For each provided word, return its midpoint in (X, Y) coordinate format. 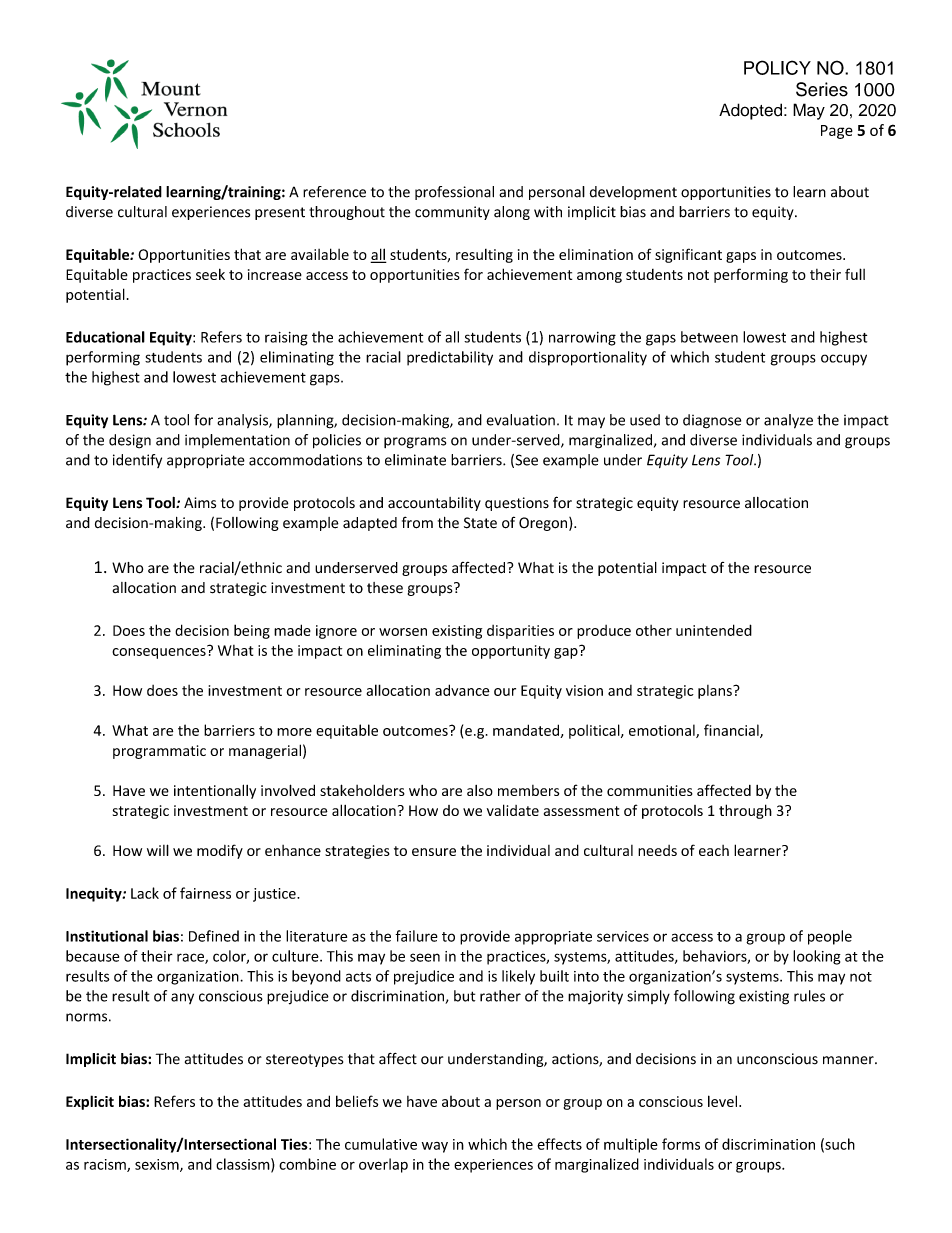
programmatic (159, 752)
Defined (214, 936)
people (830, 937)
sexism (158, 1165)
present (280, 213)
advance (462, 690)
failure (416, 936)
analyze (788, 421)
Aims (200, 503)
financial (732, 731)
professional (454, 193)
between (709, 337)
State (480, 523)
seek (210, 274)
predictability (450, 358)
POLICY (777, 67)
